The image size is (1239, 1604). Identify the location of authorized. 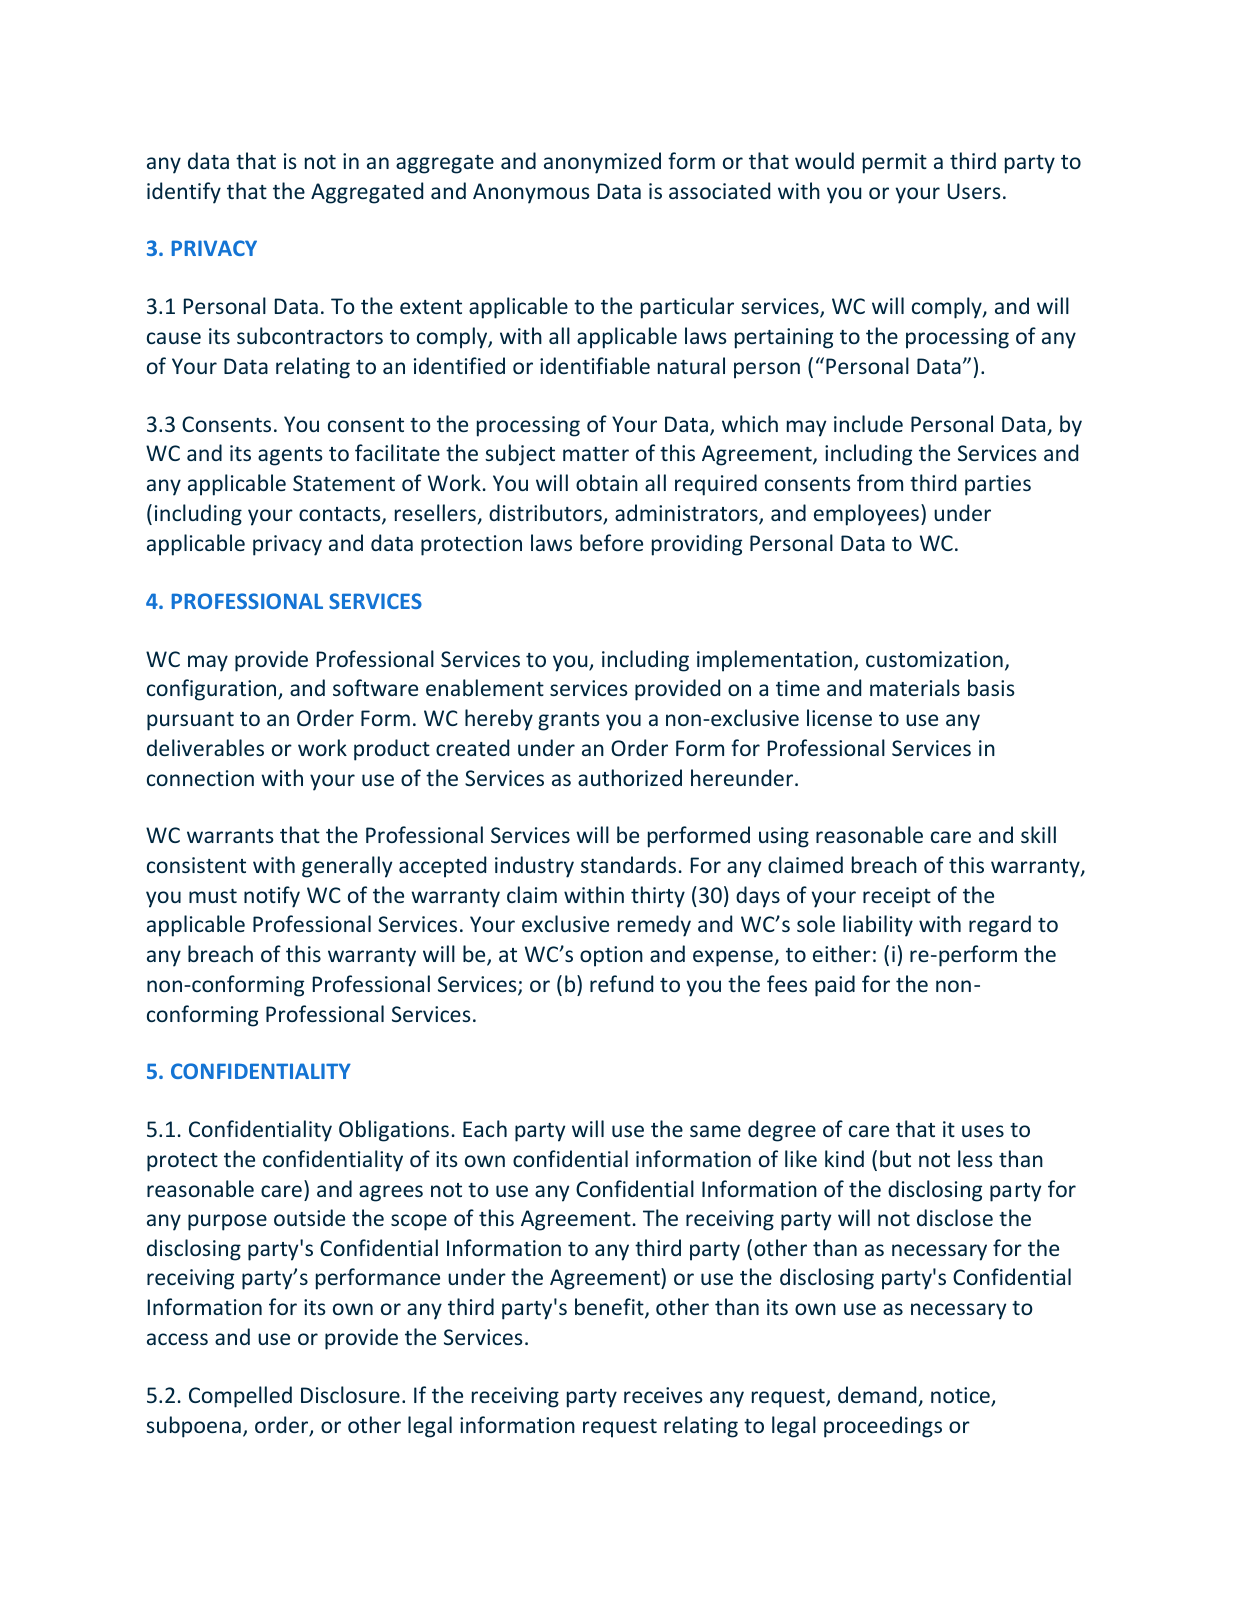
(630, 777).
